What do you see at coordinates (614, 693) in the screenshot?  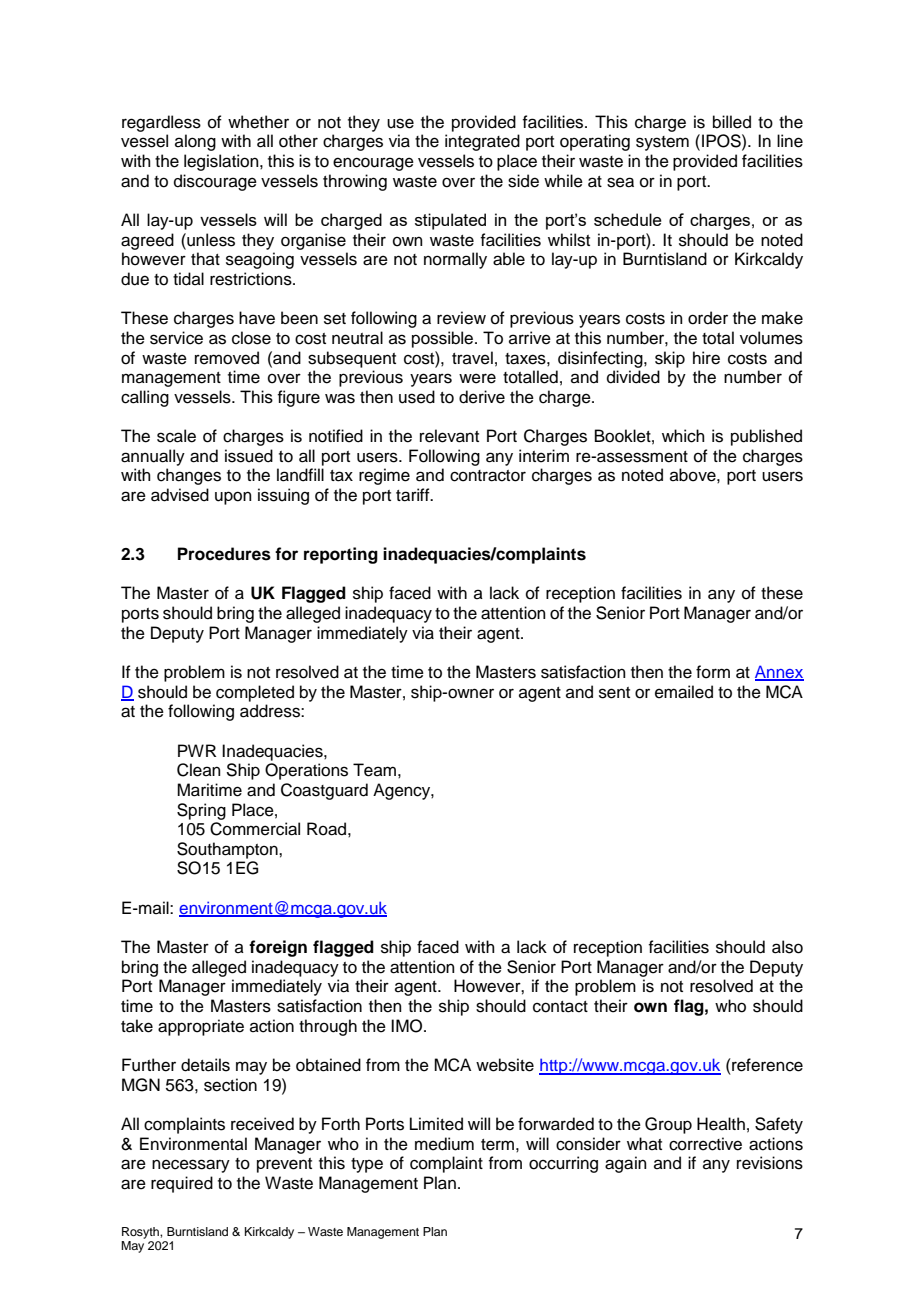 I see `sent` at bounding box center [614, 693].
